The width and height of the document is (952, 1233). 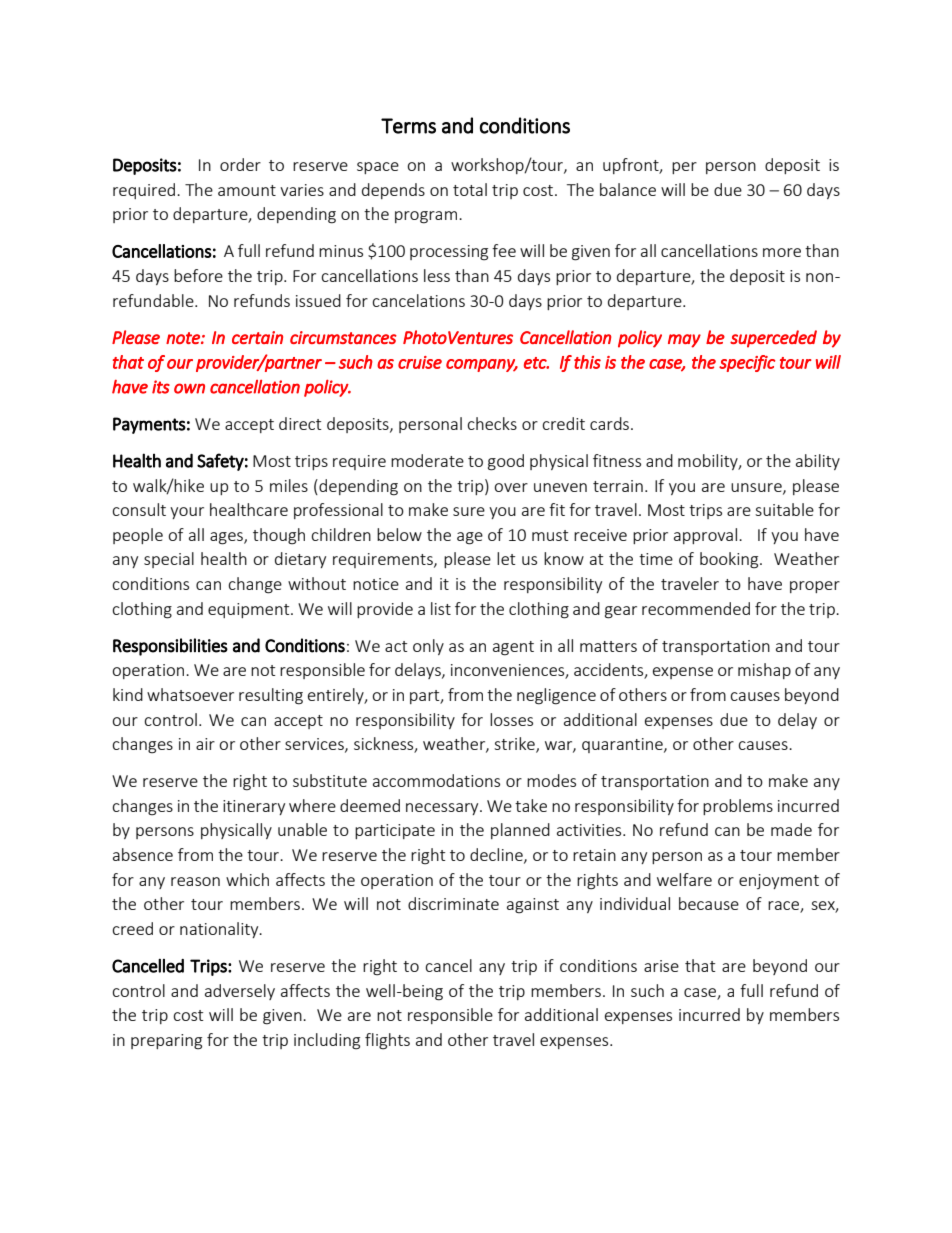 I want to click on mishap, so click(x=764, y=671).
